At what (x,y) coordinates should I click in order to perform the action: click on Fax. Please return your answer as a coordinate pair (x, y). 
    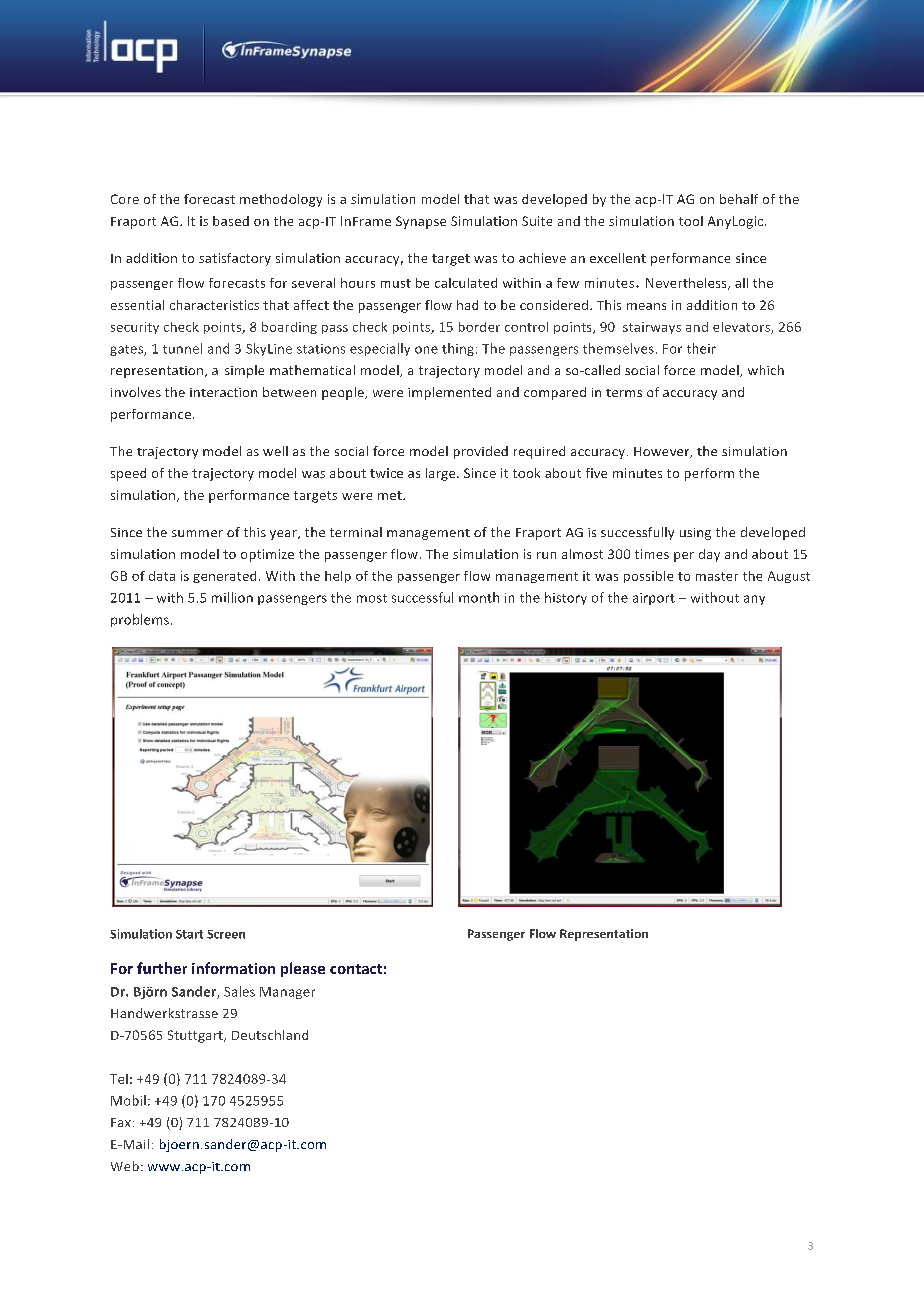
    Looking at the image, I should click on (121, 1122).
